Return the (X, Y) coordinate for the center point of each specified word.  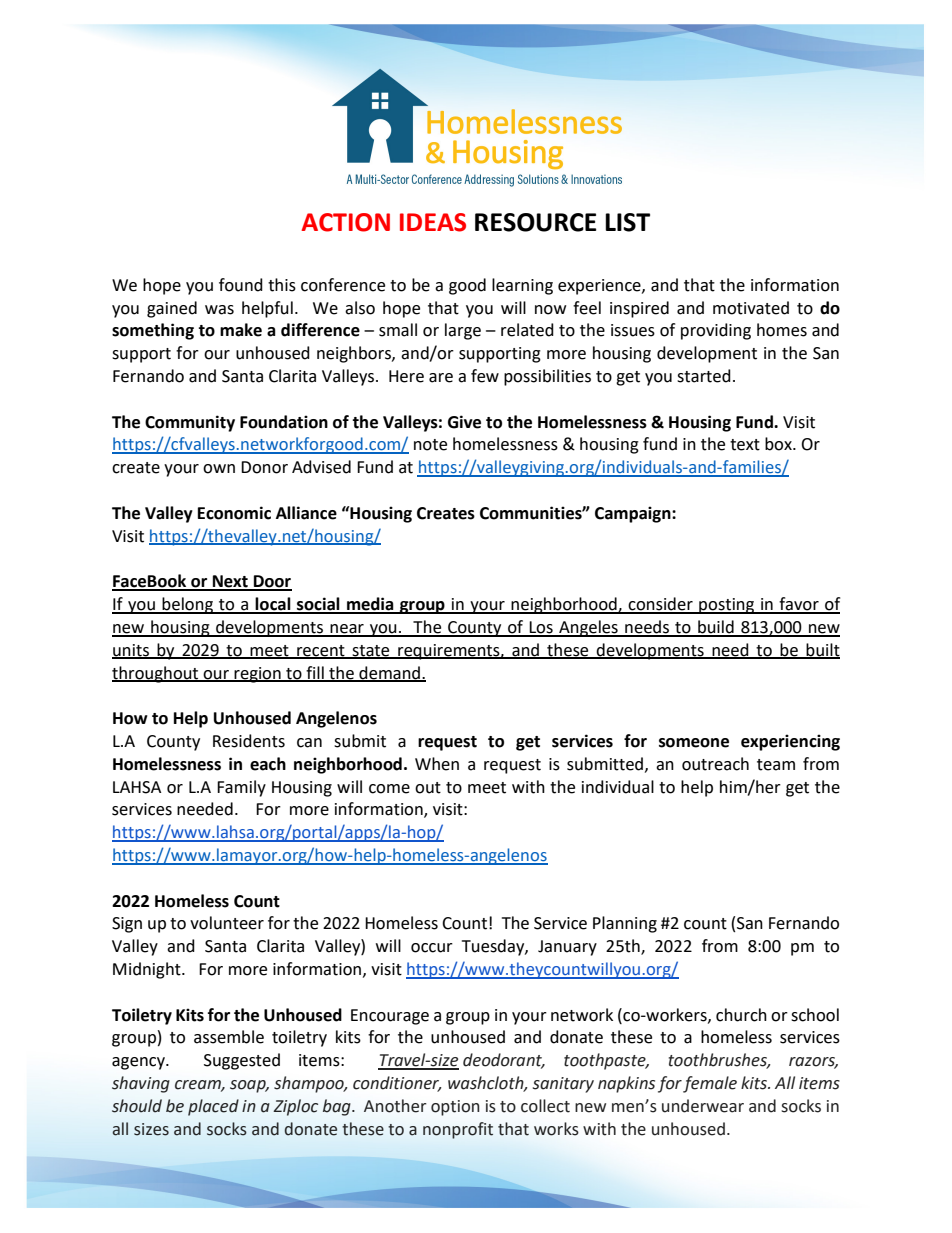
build (716, 628)
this (282, 285)
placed (213, 1107)
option (455, 1108)
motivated (751, 308)
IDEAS (433, 222)
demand (389, 673)
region (257, 675)
